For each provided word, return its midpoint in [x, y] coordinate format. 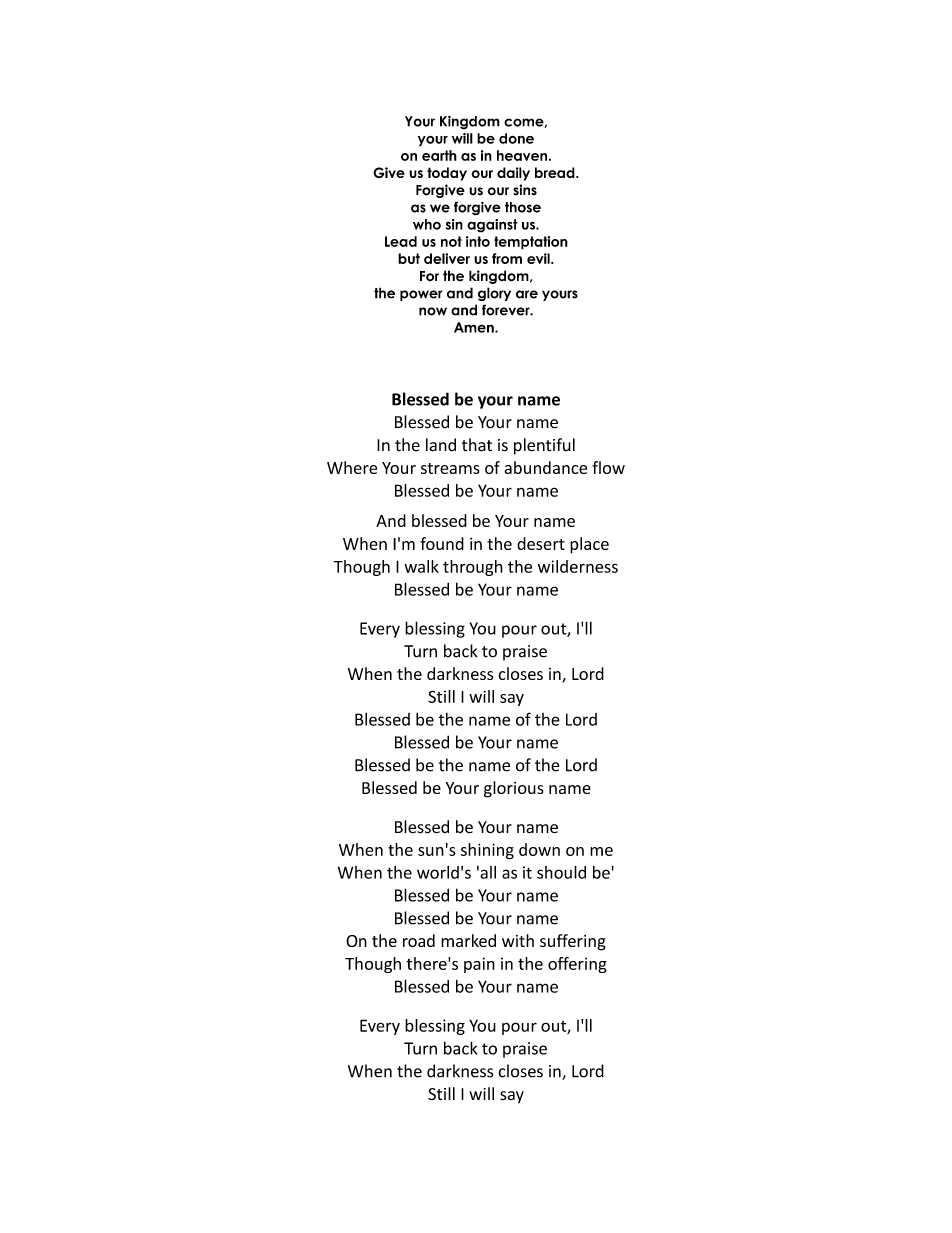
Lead [401, 241]
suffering [573, 942]
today [447, 174]
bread [556, 172]
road [419, 940]
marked [468, 940]
